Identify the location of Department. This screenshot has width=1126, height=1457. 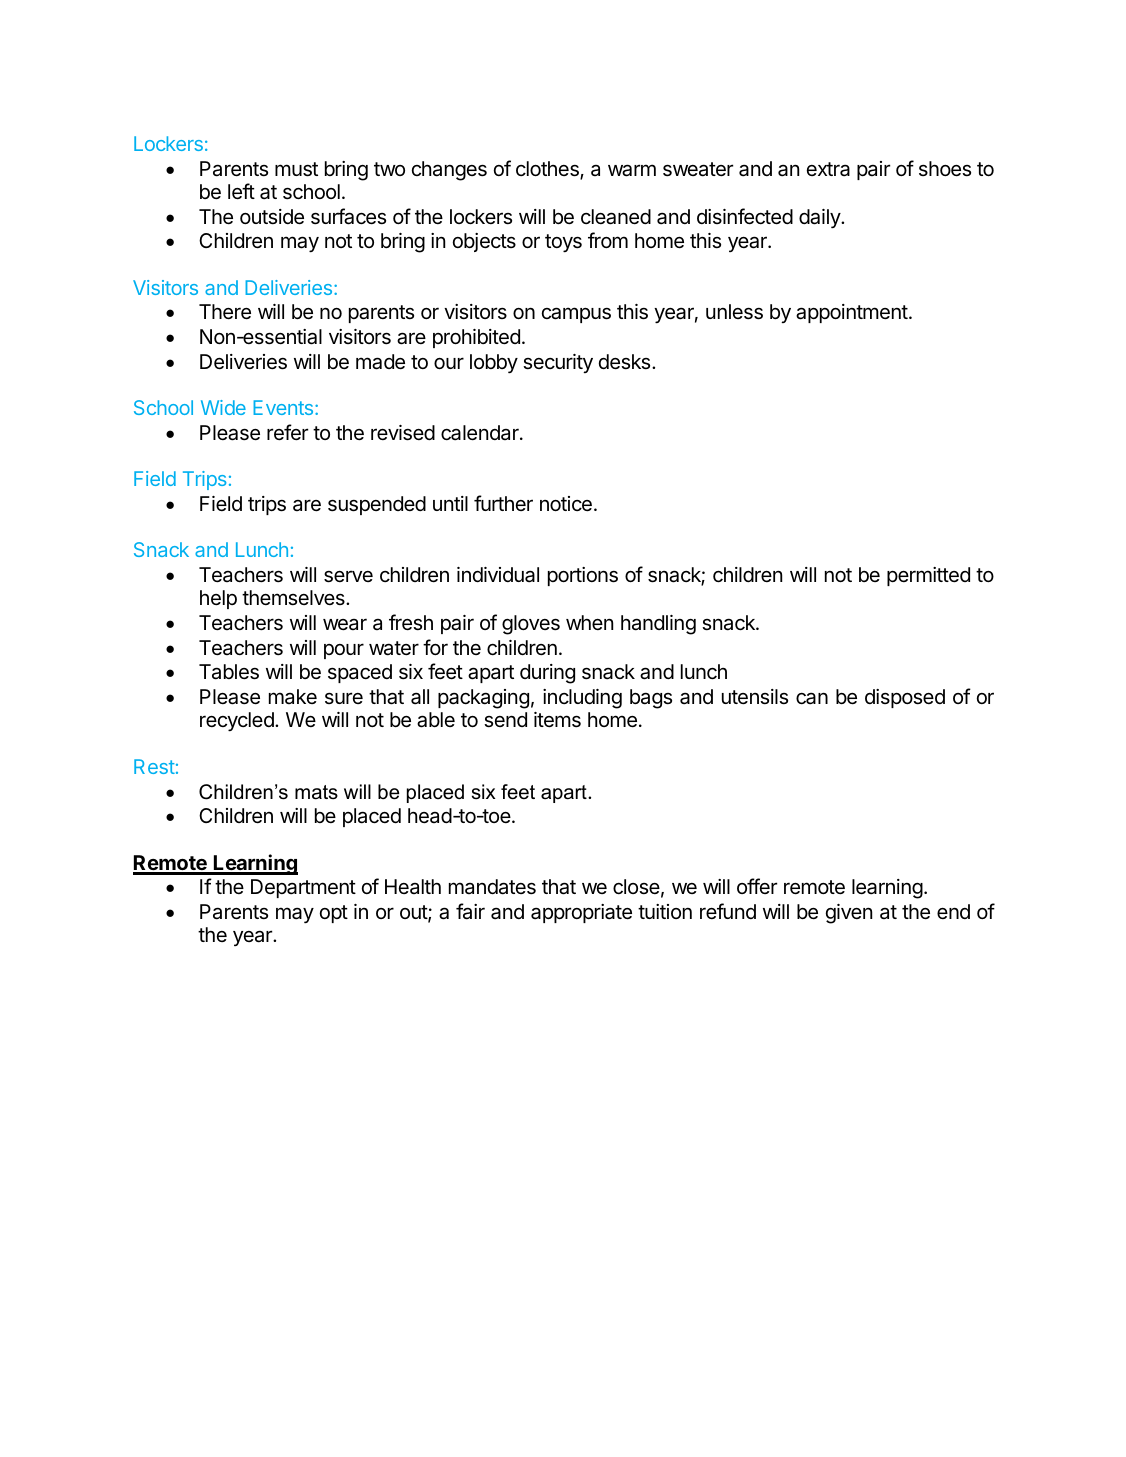
(303, 888).
